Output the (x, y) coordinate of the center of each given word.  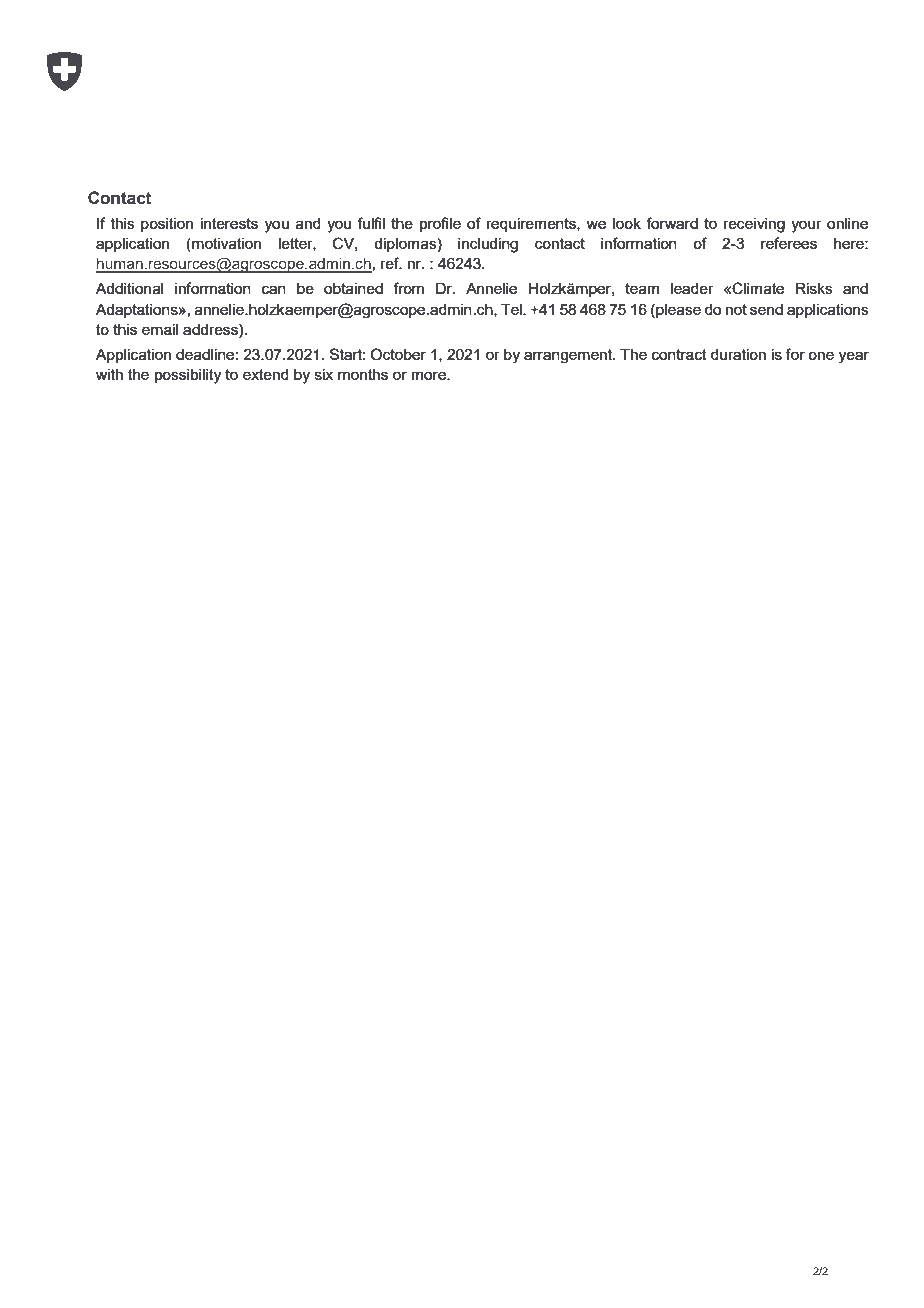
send (766, 309)
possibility (188, 376)
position (167, 225)
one (821, 355)
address (211, 329)
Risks (814, 288)
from (408, 288)
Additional (129, 288)
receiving (754, 225)
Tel (512, 309)
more (430, 376)
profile (440, 224)
